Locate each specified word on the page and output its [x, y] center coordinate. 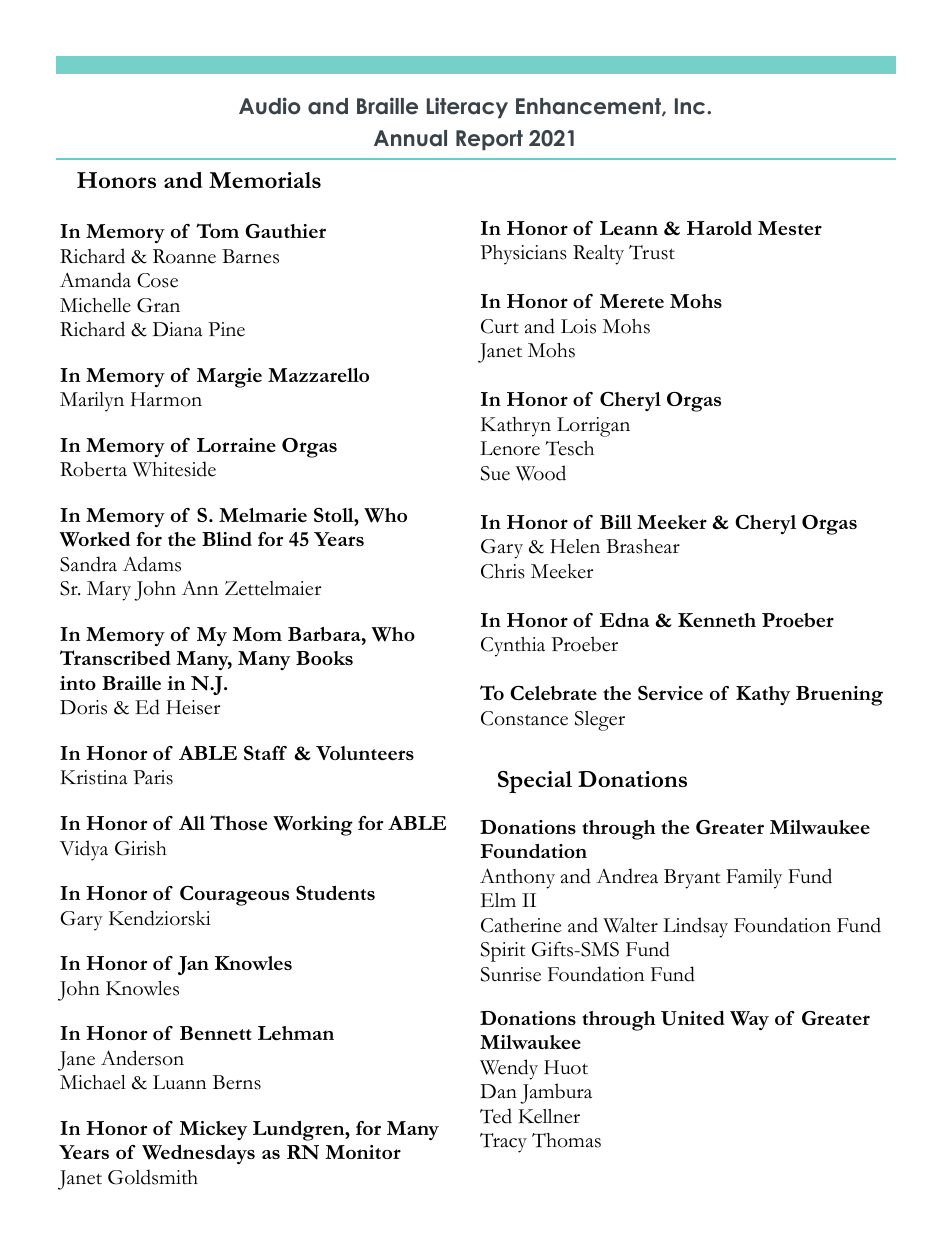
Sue [495, 473]
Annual [410, 138]
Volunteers [365, 753]
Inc [691, 106]
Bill [616, 522]
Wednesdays [198, 1154]
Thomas [566, 1140]
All [192, 823]
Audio [270, 106]
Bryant [692, 879]
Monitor [363, 1152]
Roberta [93, 469]
